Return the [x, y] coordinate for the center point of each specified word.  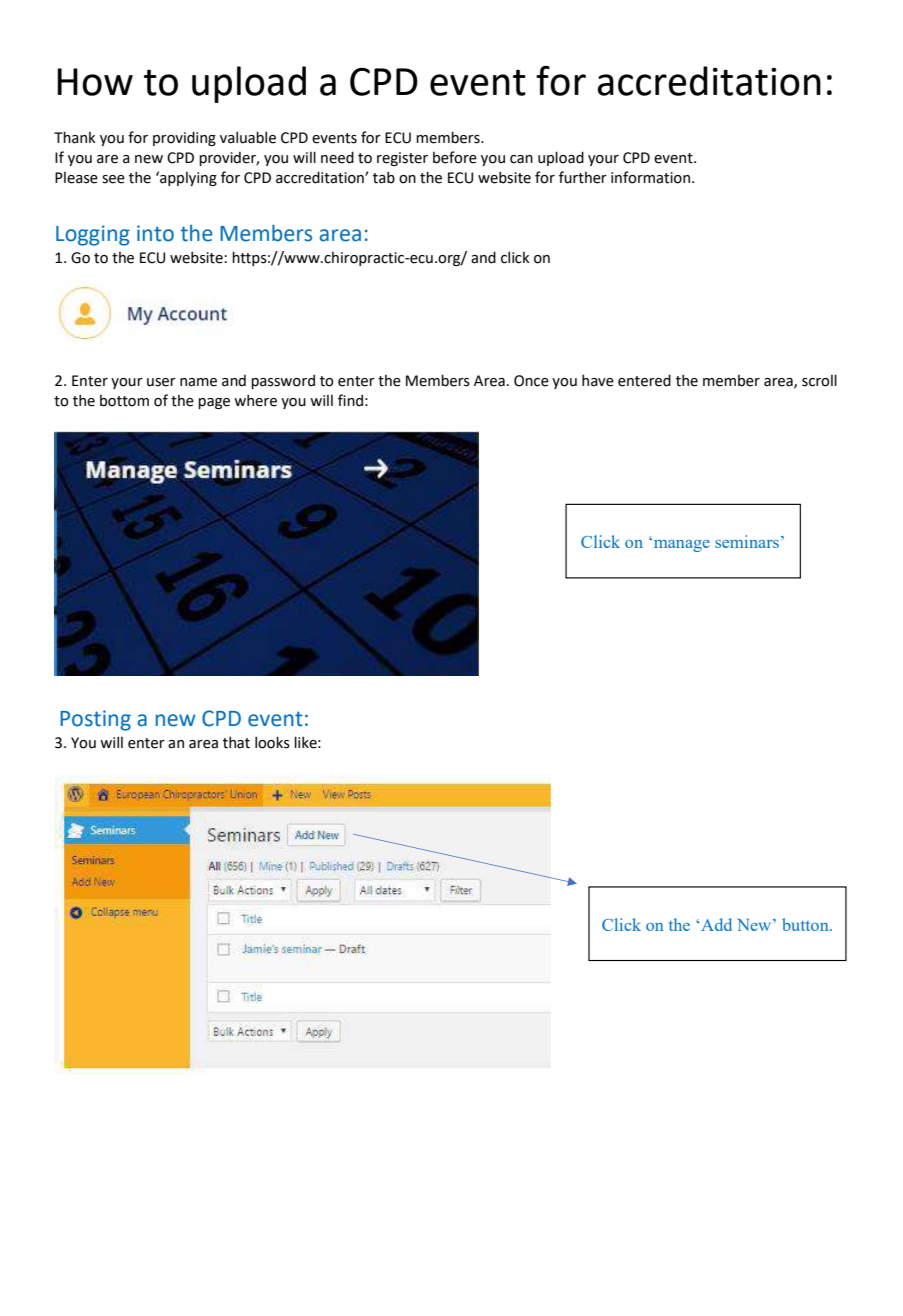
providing [184, 138]
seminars [747, 541]
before [455, 157]
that [236, 742]
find [350, 400]
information [652, 177]
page [214, 403]
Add [715, 924]
